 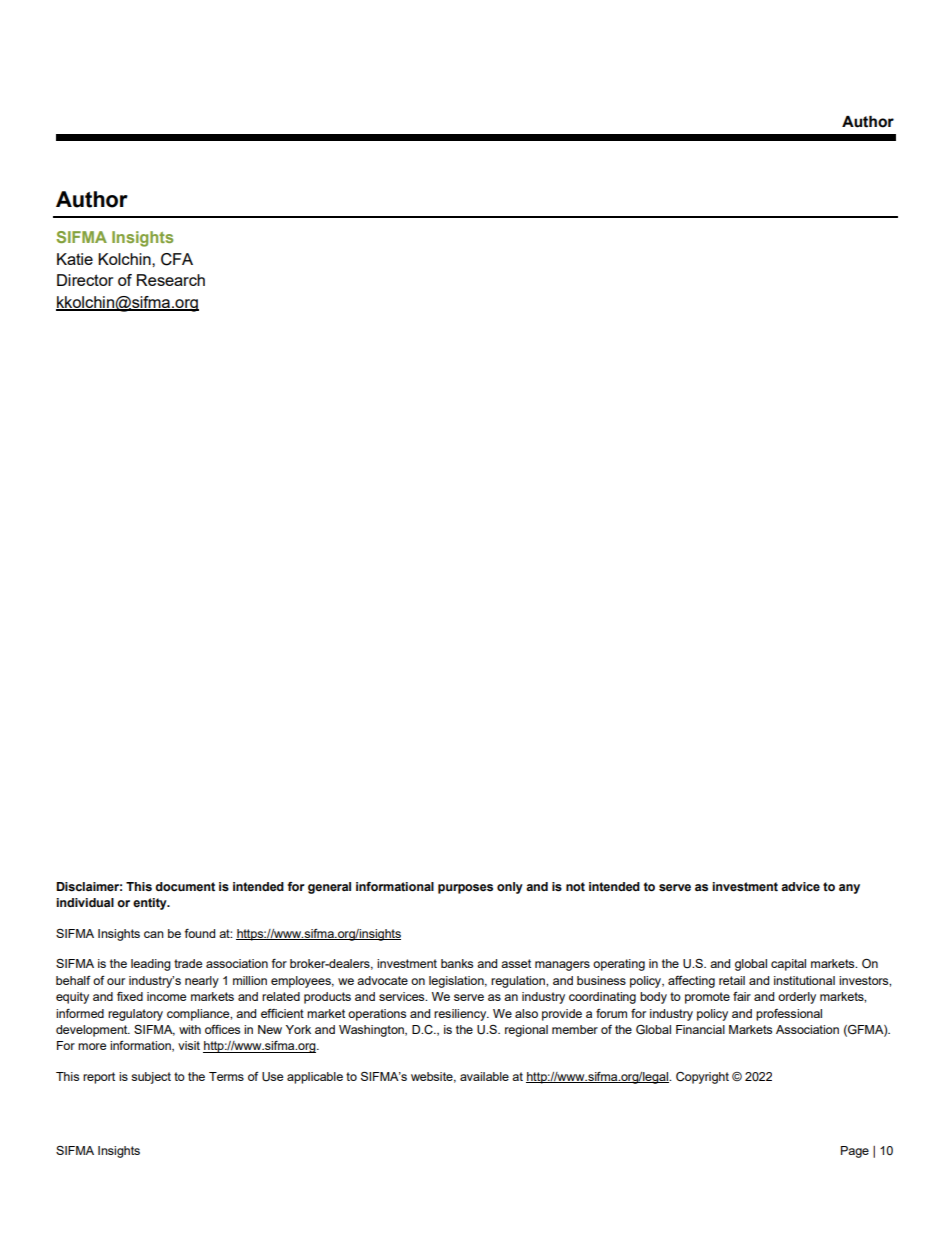 What do you see at coordinates (75, 259) in the image?
I see `Katie` at bounding box center [75, 259].
